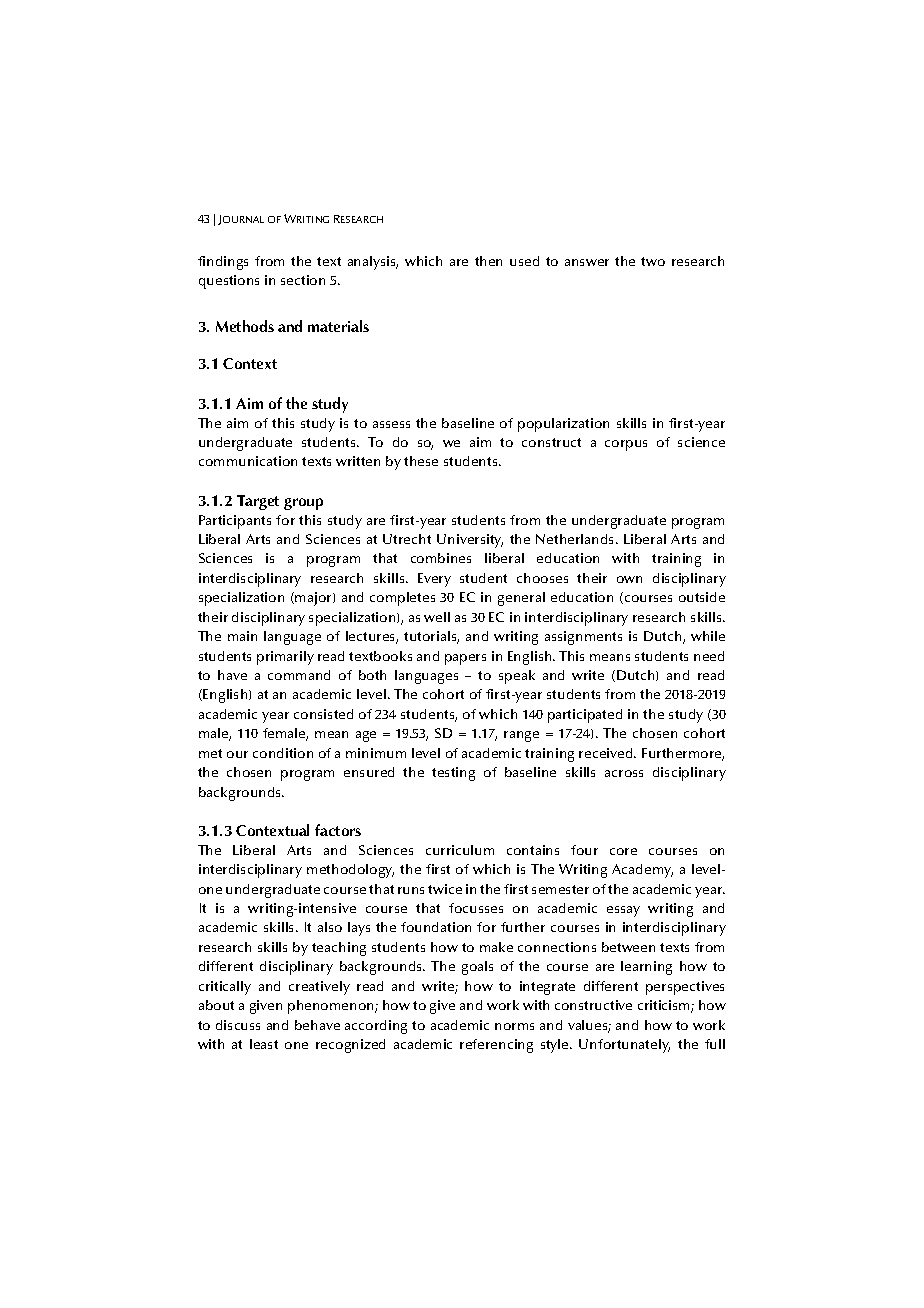 The image size is (924, 1308). I want to click on need, so click(709, 656).
